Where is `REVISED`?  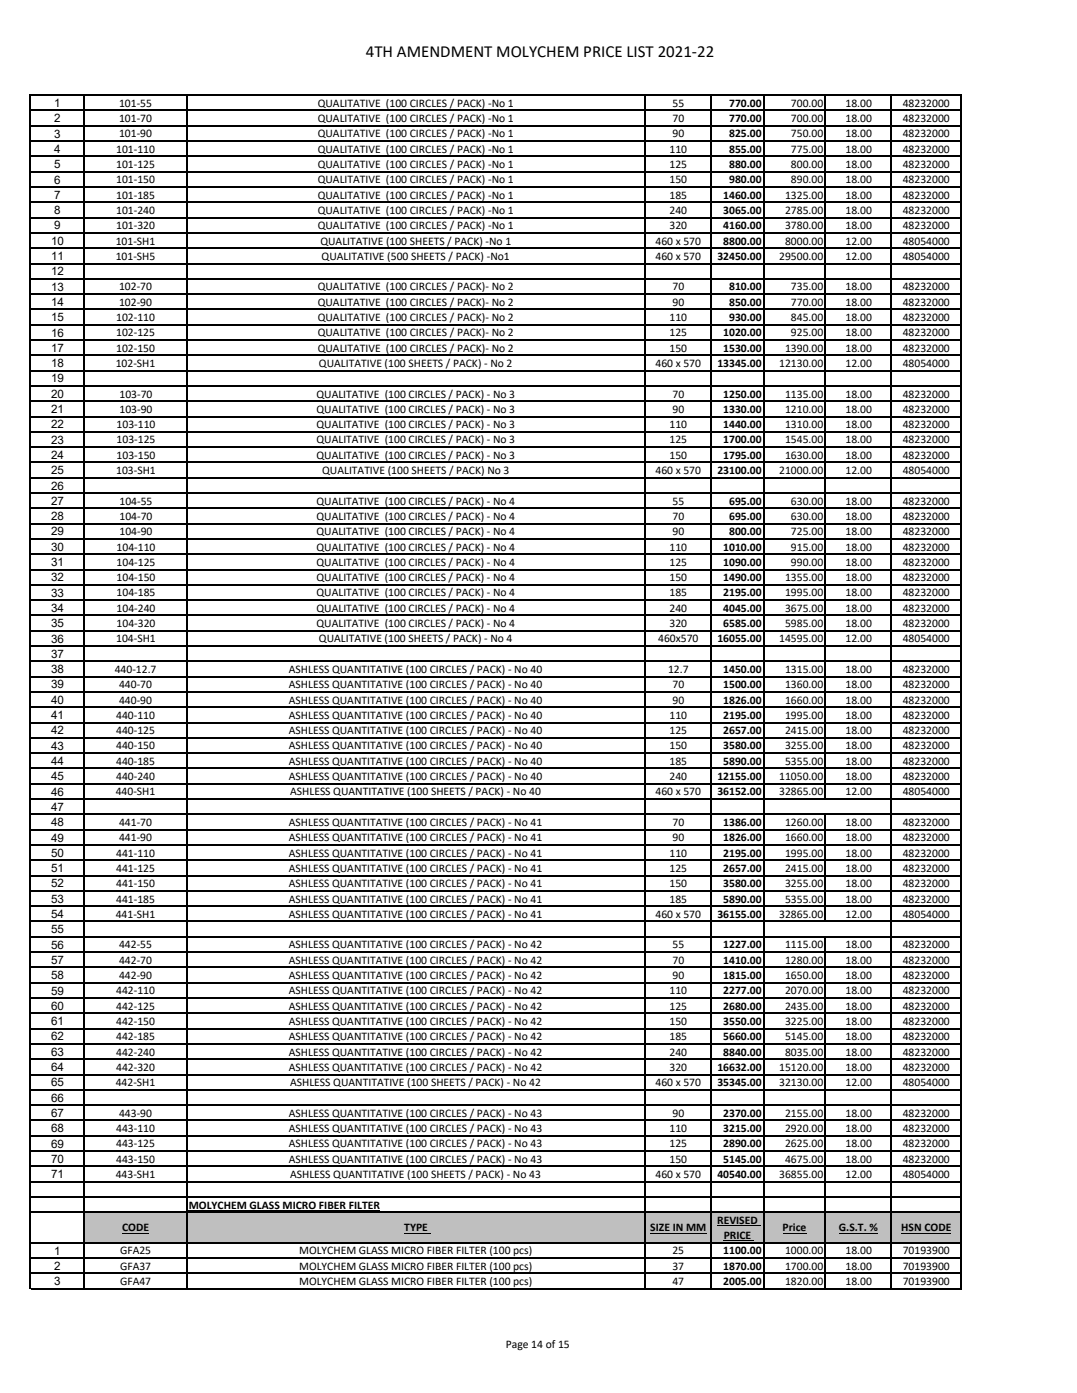 REVISED is located at coordinates (738, 1221).
